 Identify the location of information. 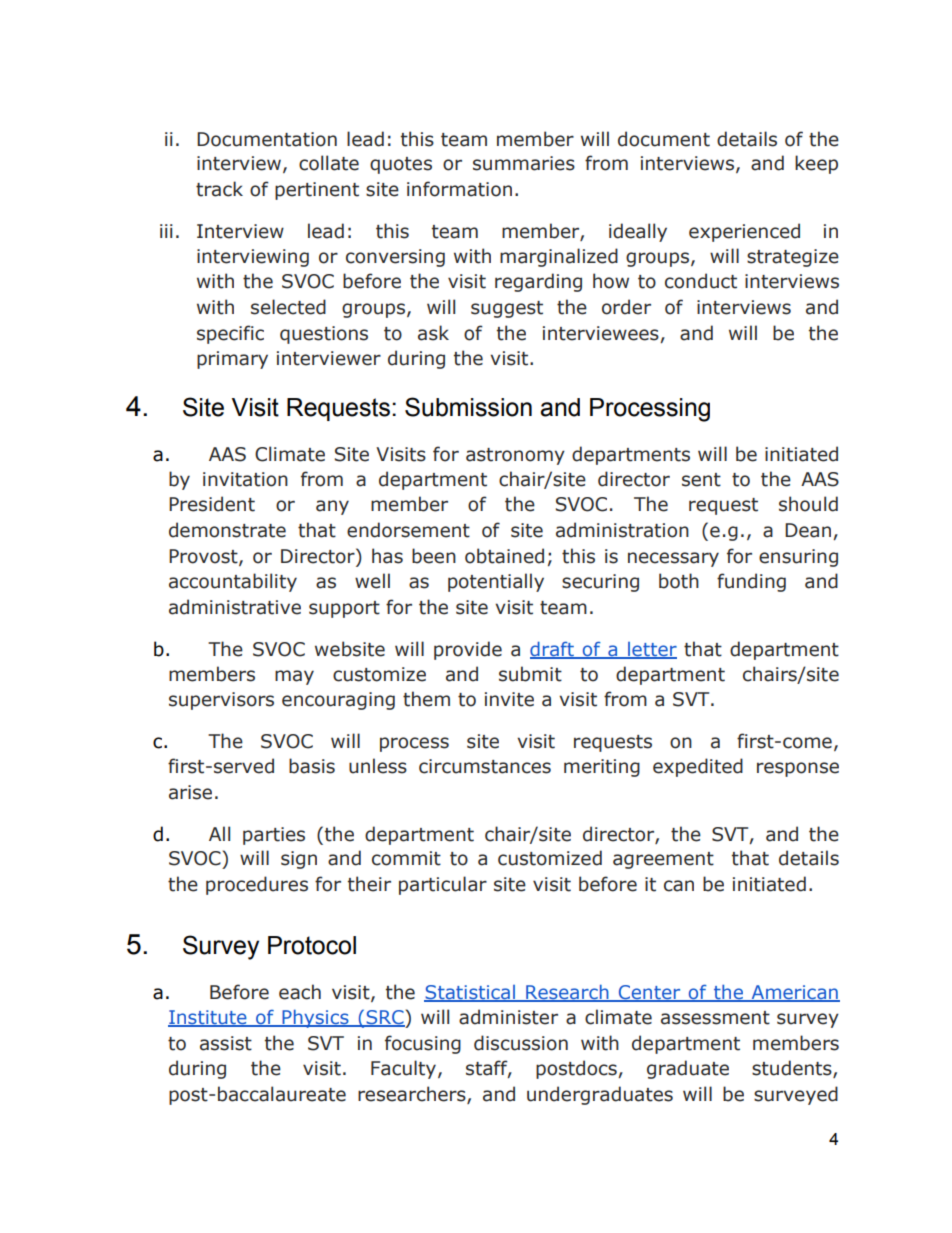
(459, 189).
